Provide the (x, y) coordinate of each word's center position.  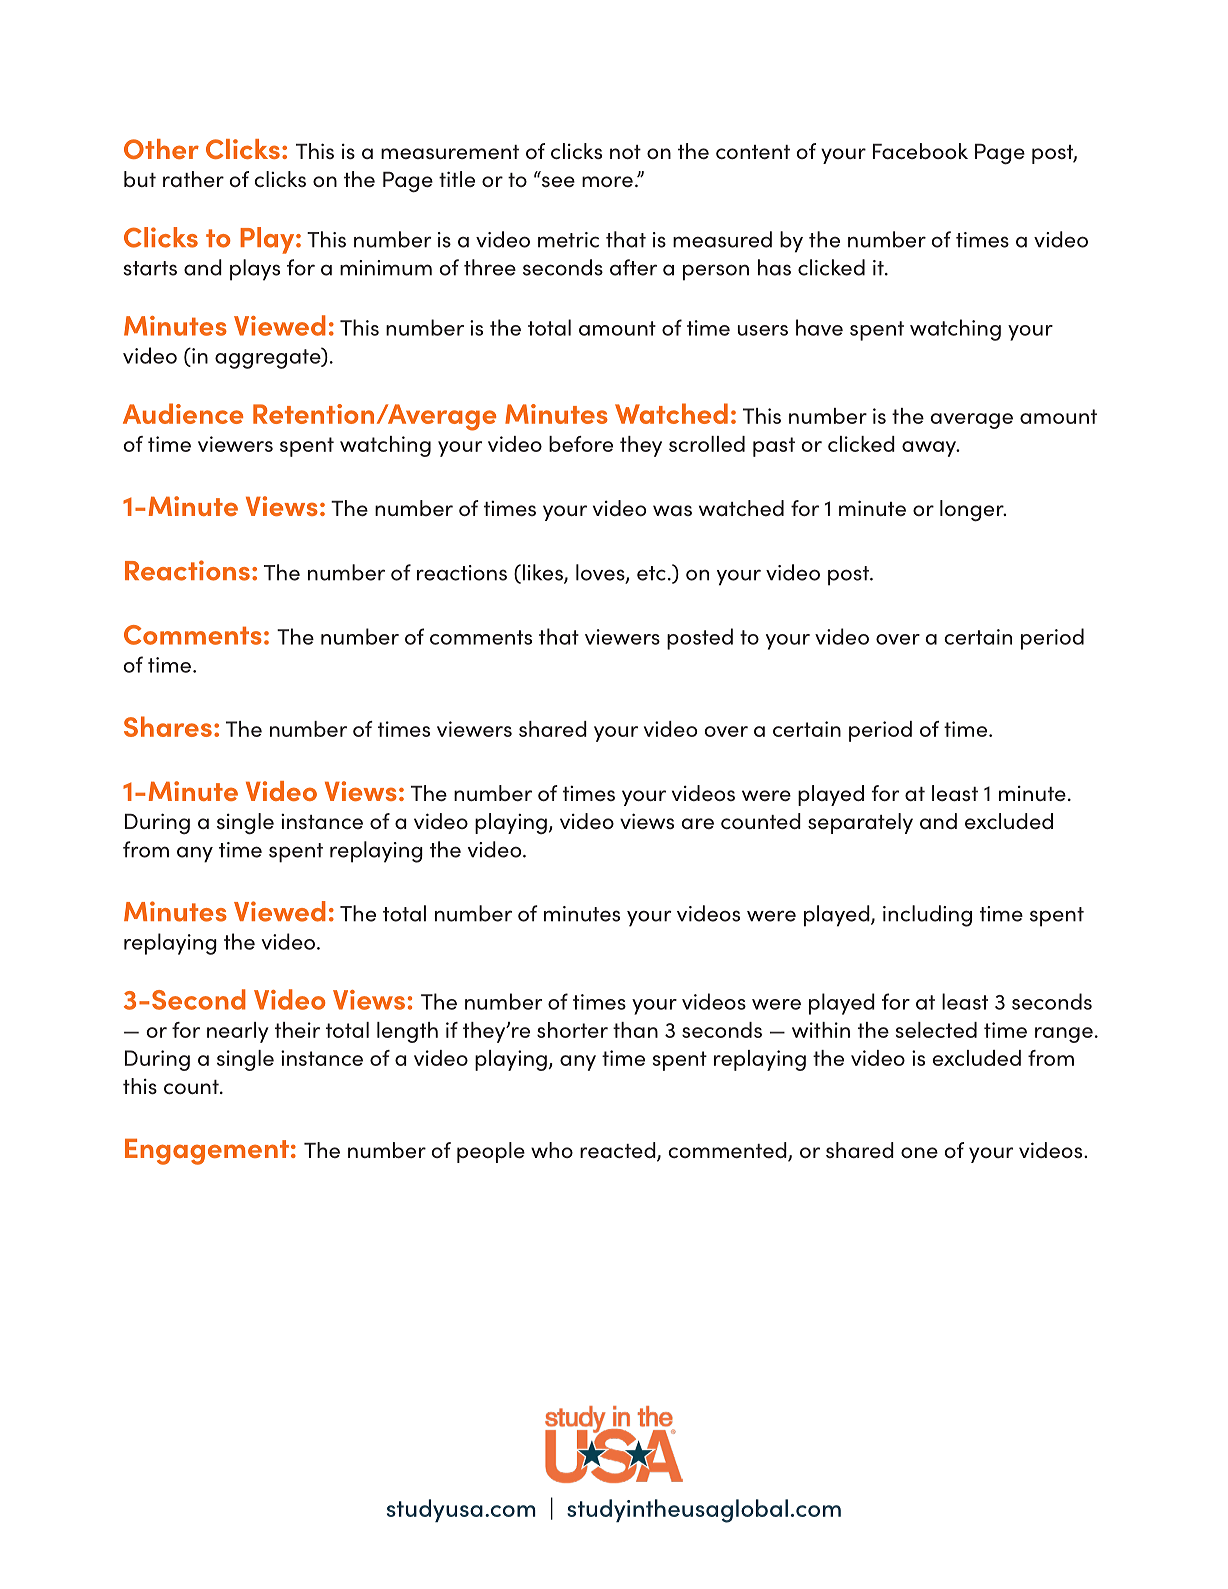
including (927, 916)
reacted (619, 1151)
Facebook (920, 151)
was (672, 510)
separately (860, 823)
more (607, 182)
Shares (168, 726)
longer (973, 511)
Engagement (207, 1152)
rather (193, 179)
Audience (183, 413)
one (919, 1153)
